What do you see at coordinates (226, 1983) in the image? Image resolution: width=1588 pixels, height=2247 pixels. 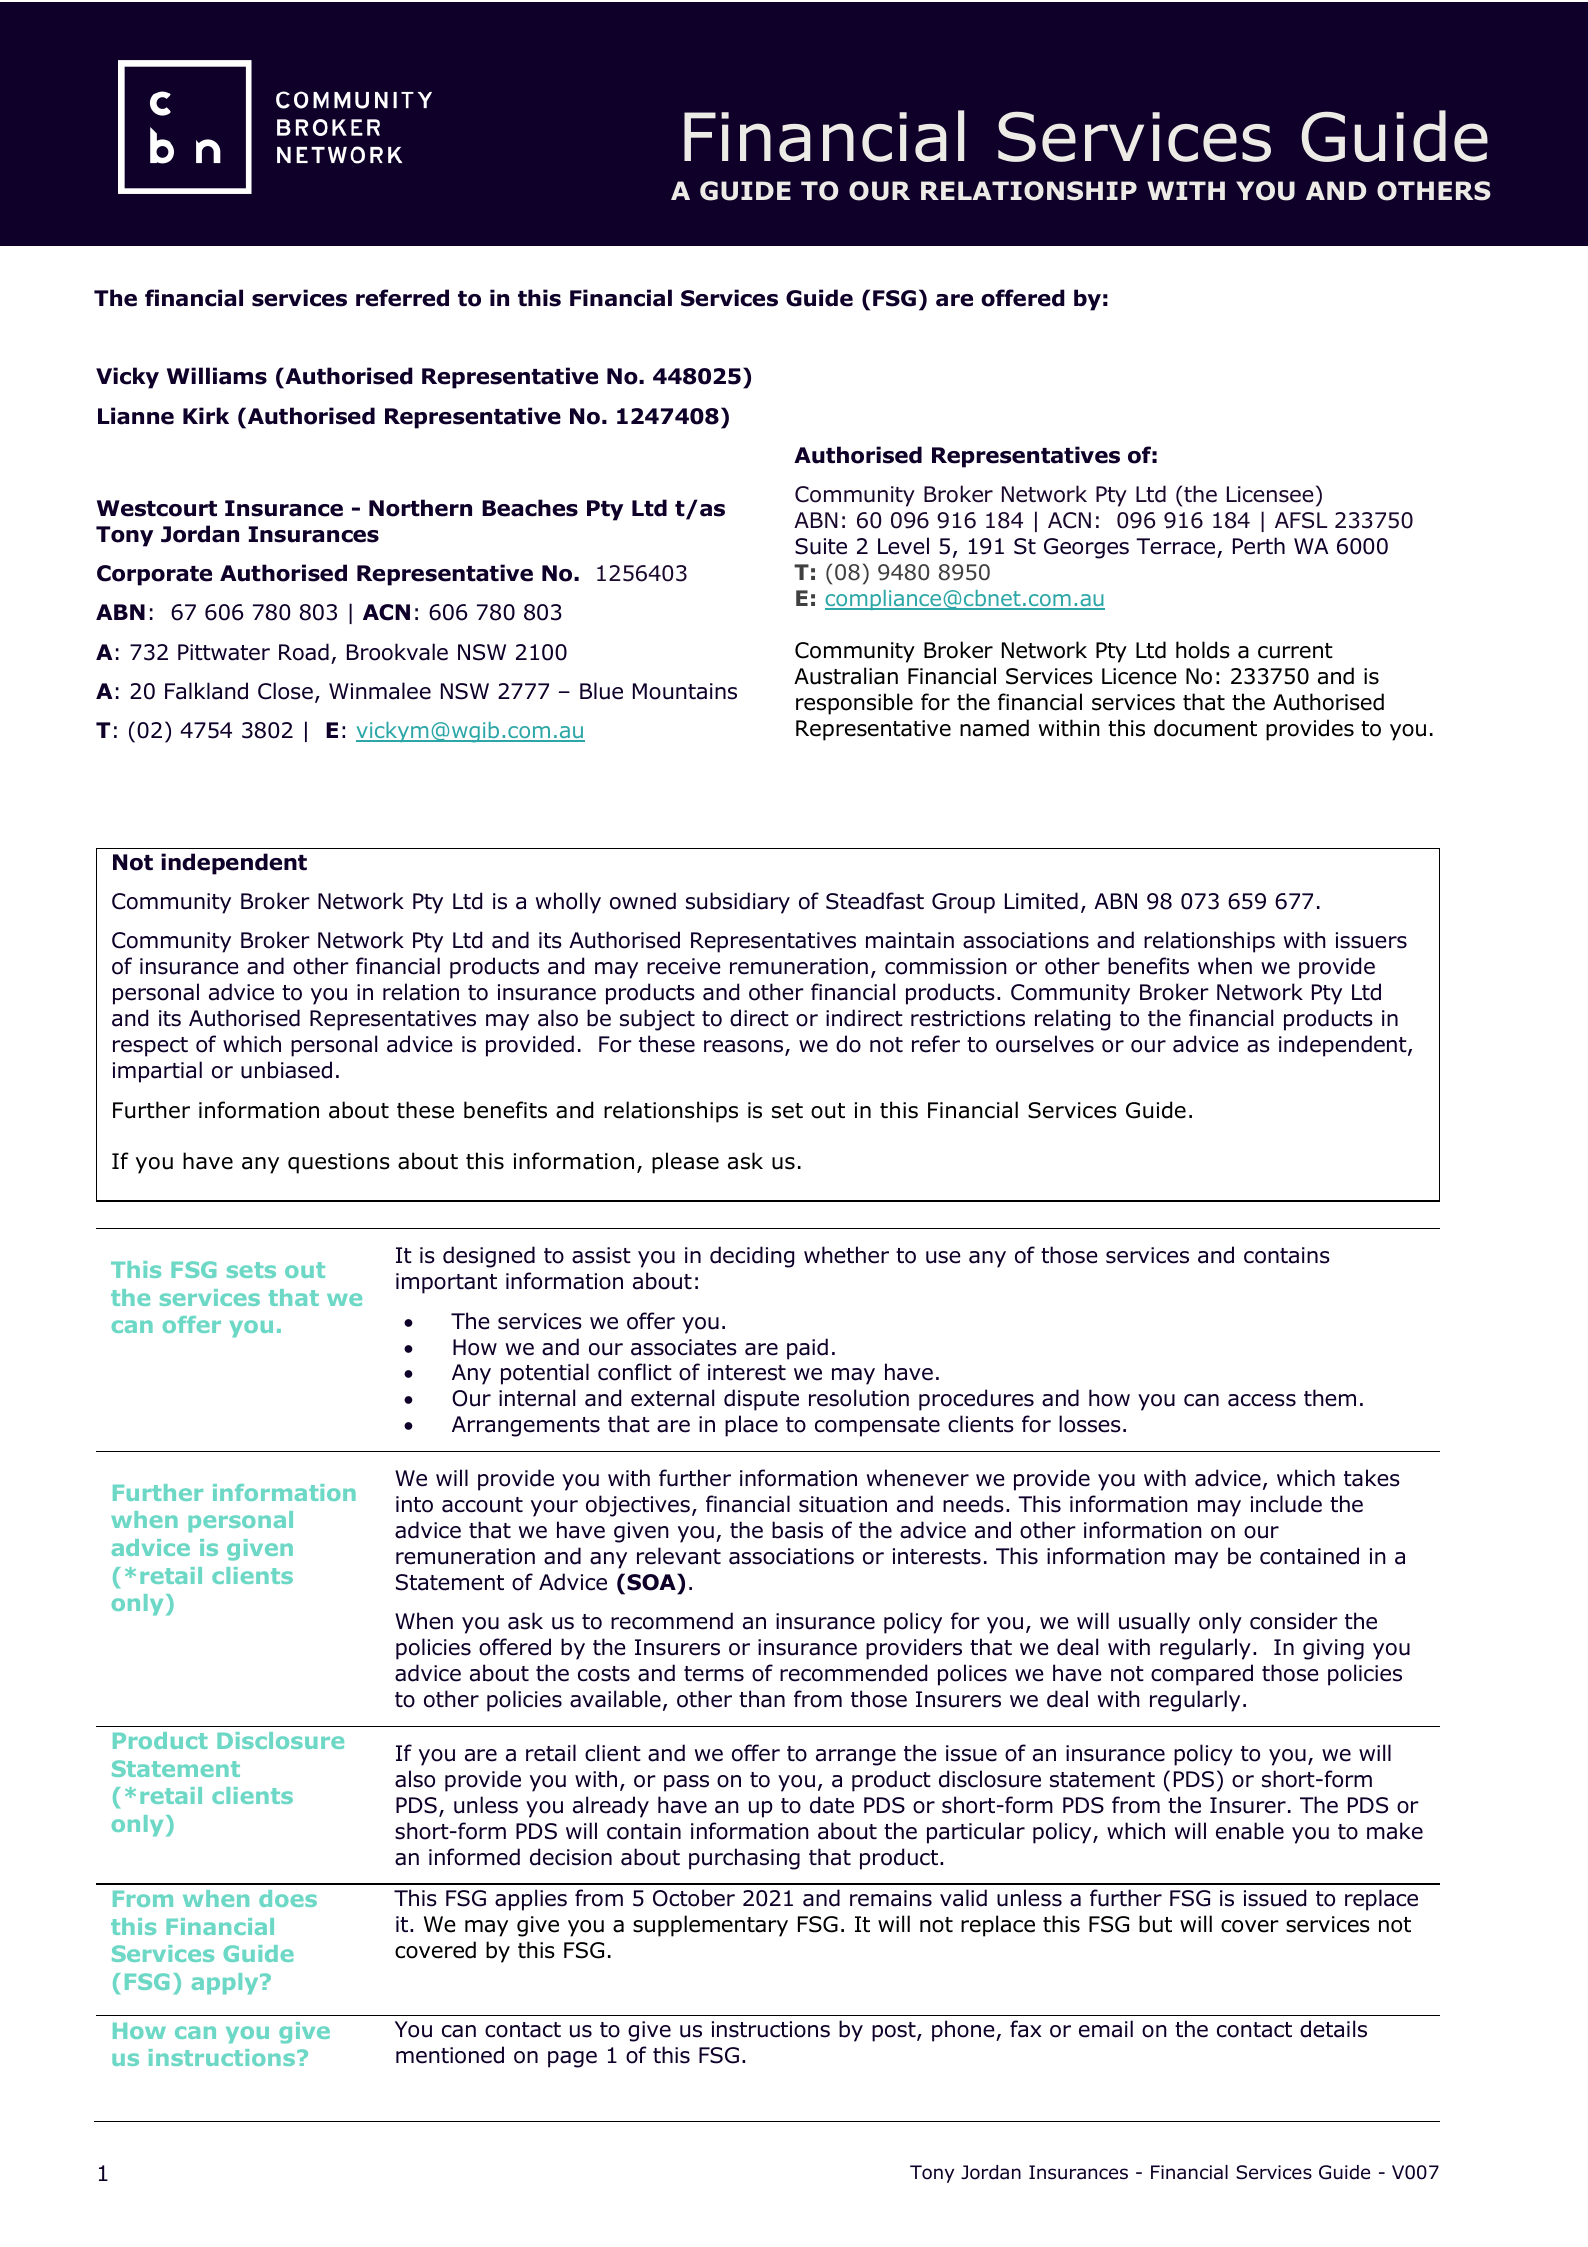 I see `apply` at bounding box center [226, 1983].
